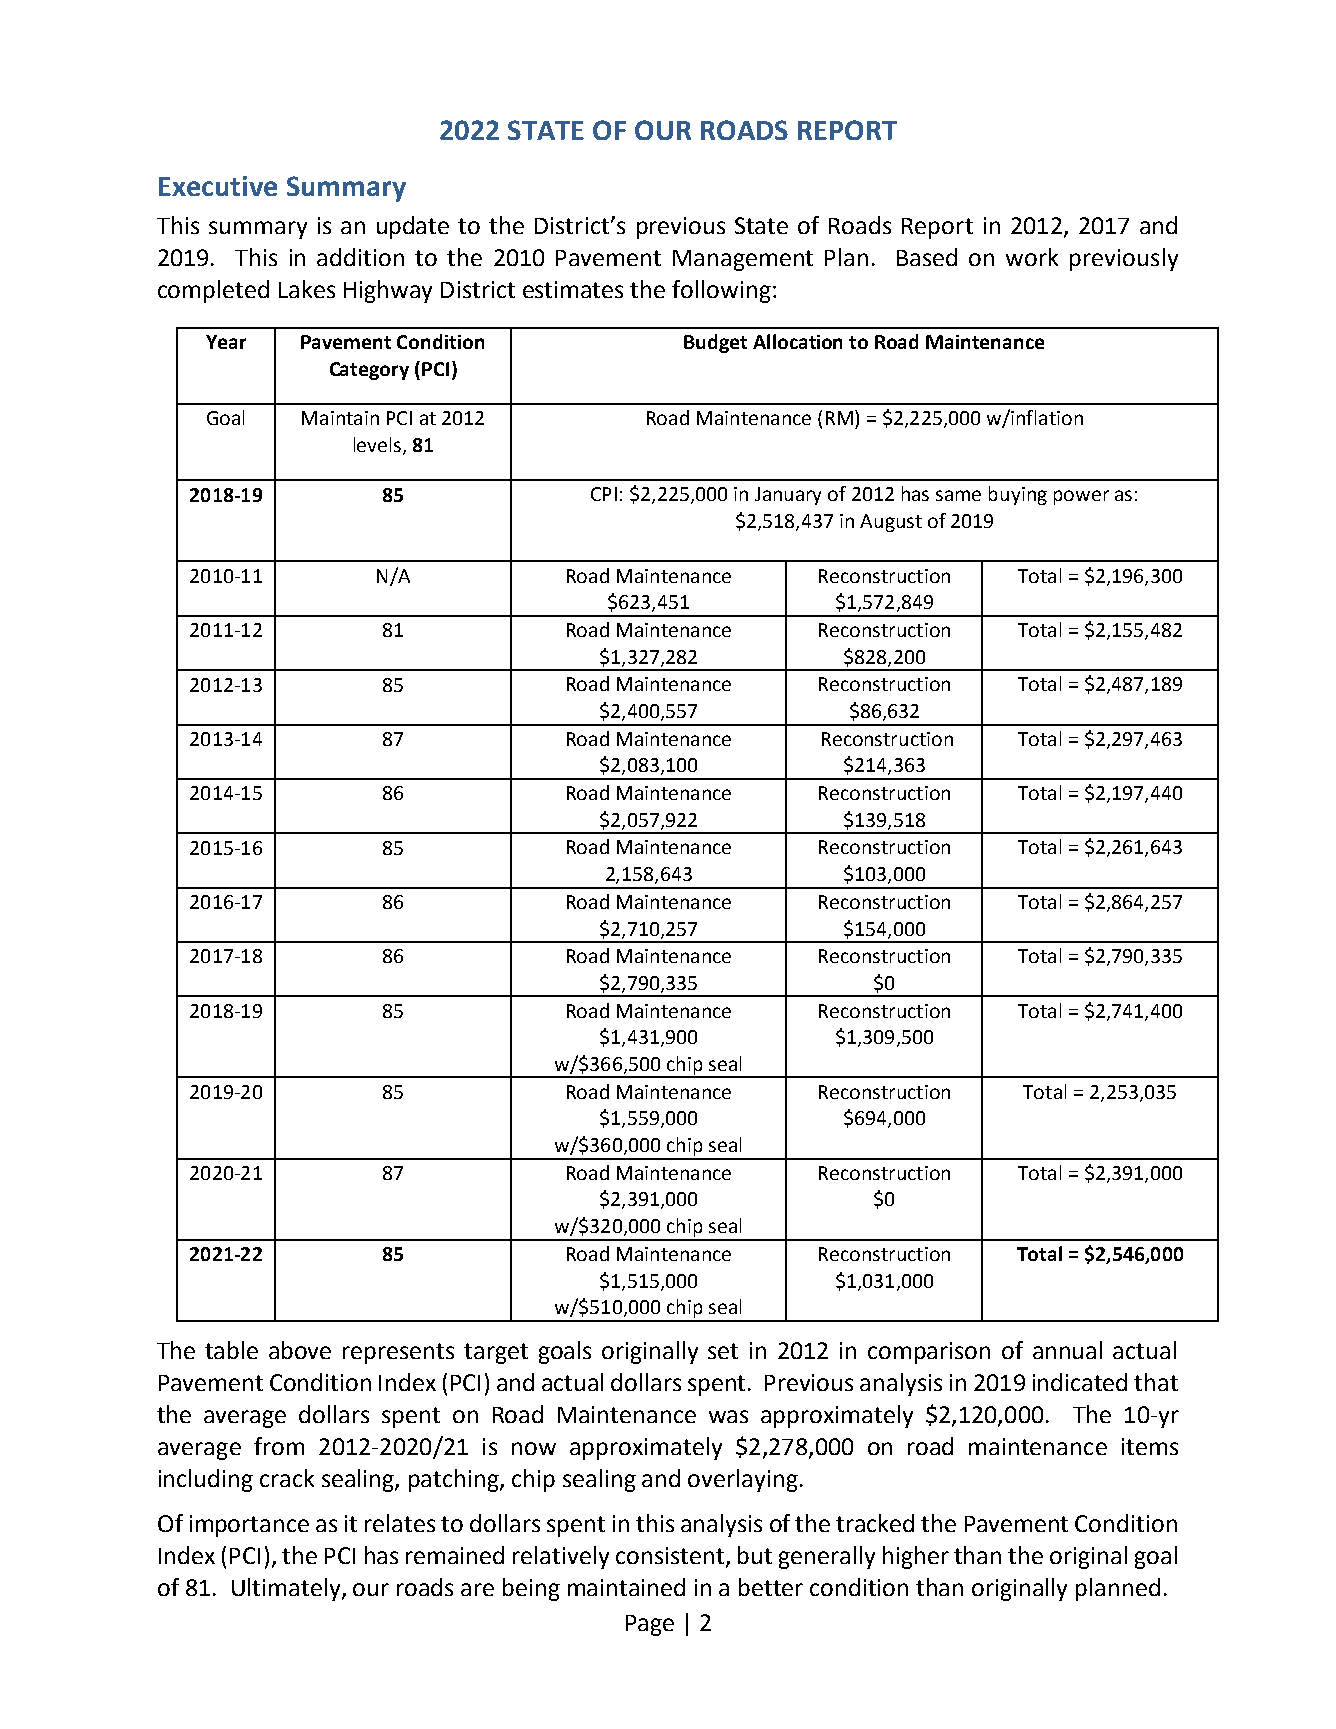  What do you see at coordinates (360, 257) in the screenshot?
I see `addition` at bounding box center [360, 257].
